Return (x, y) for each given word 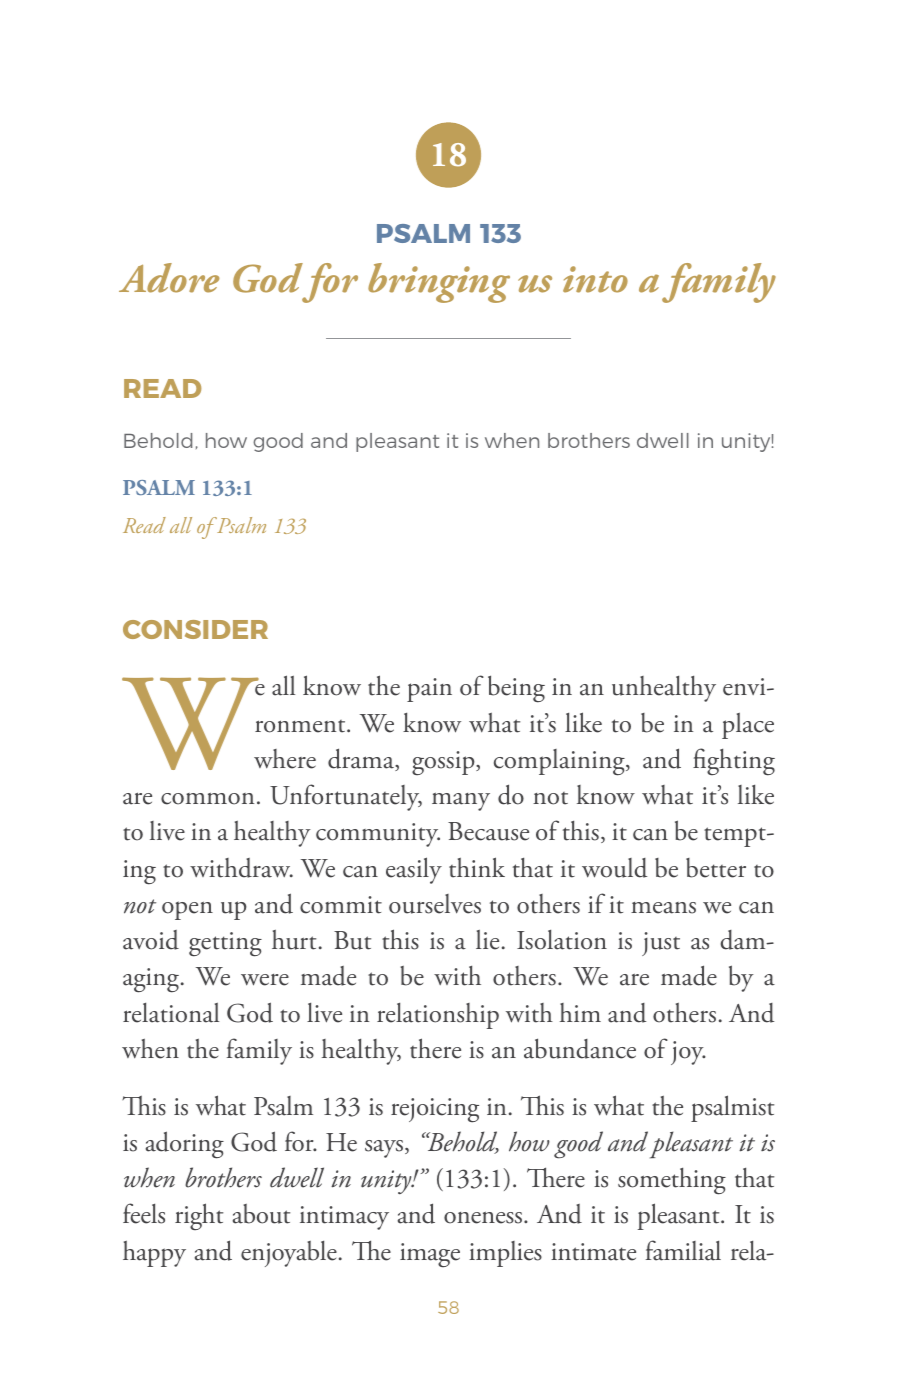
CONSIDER (195, 629)
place (748, 725)
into (595, 279)
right (199, 1216)
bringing (439, 283)
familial (683, 1250)
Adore (169, 278)
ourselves (435, 904)
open (187, 910)
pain (429, 690)
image (430, 1255)
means (663, 908)
